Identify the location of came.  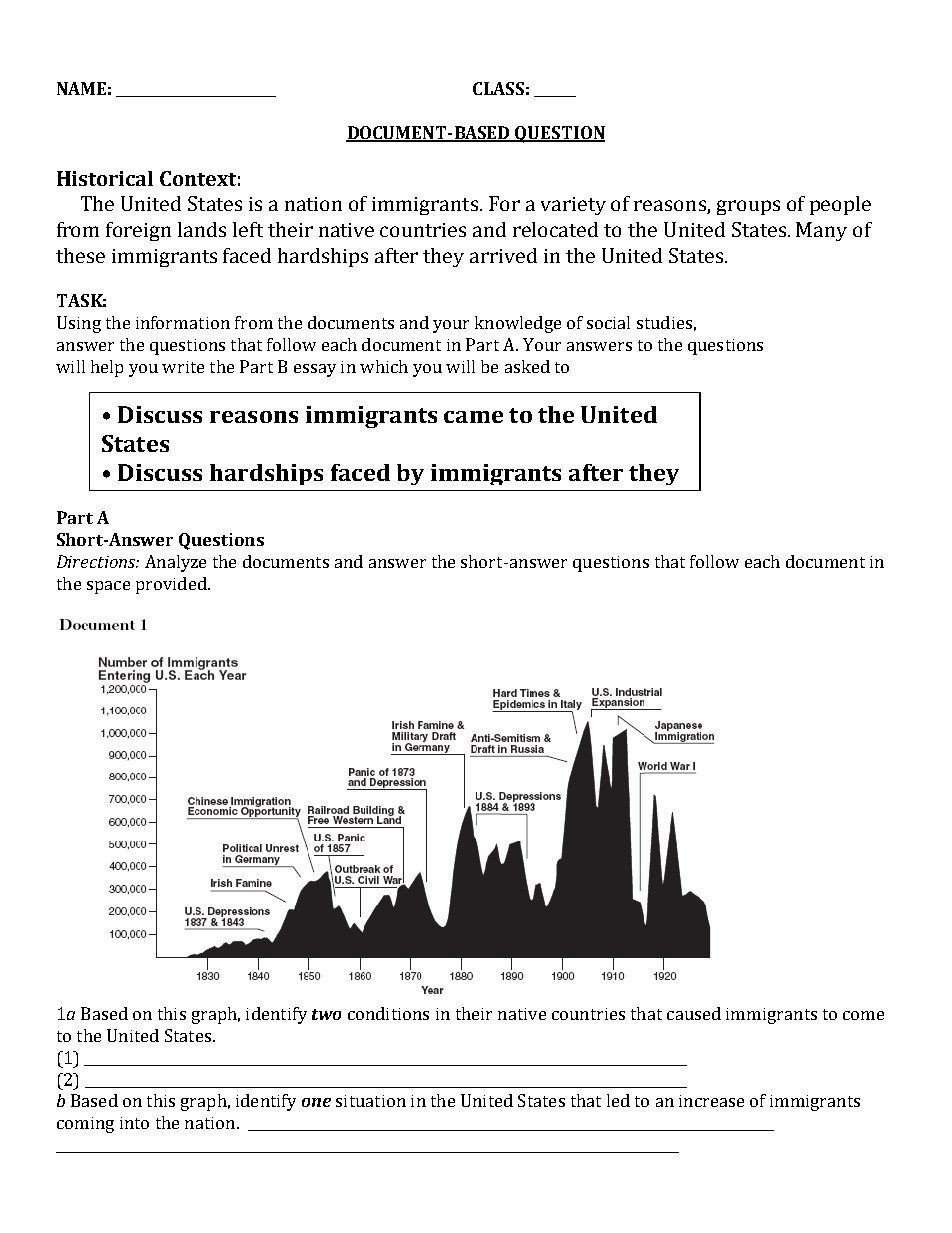
(473, 417).
